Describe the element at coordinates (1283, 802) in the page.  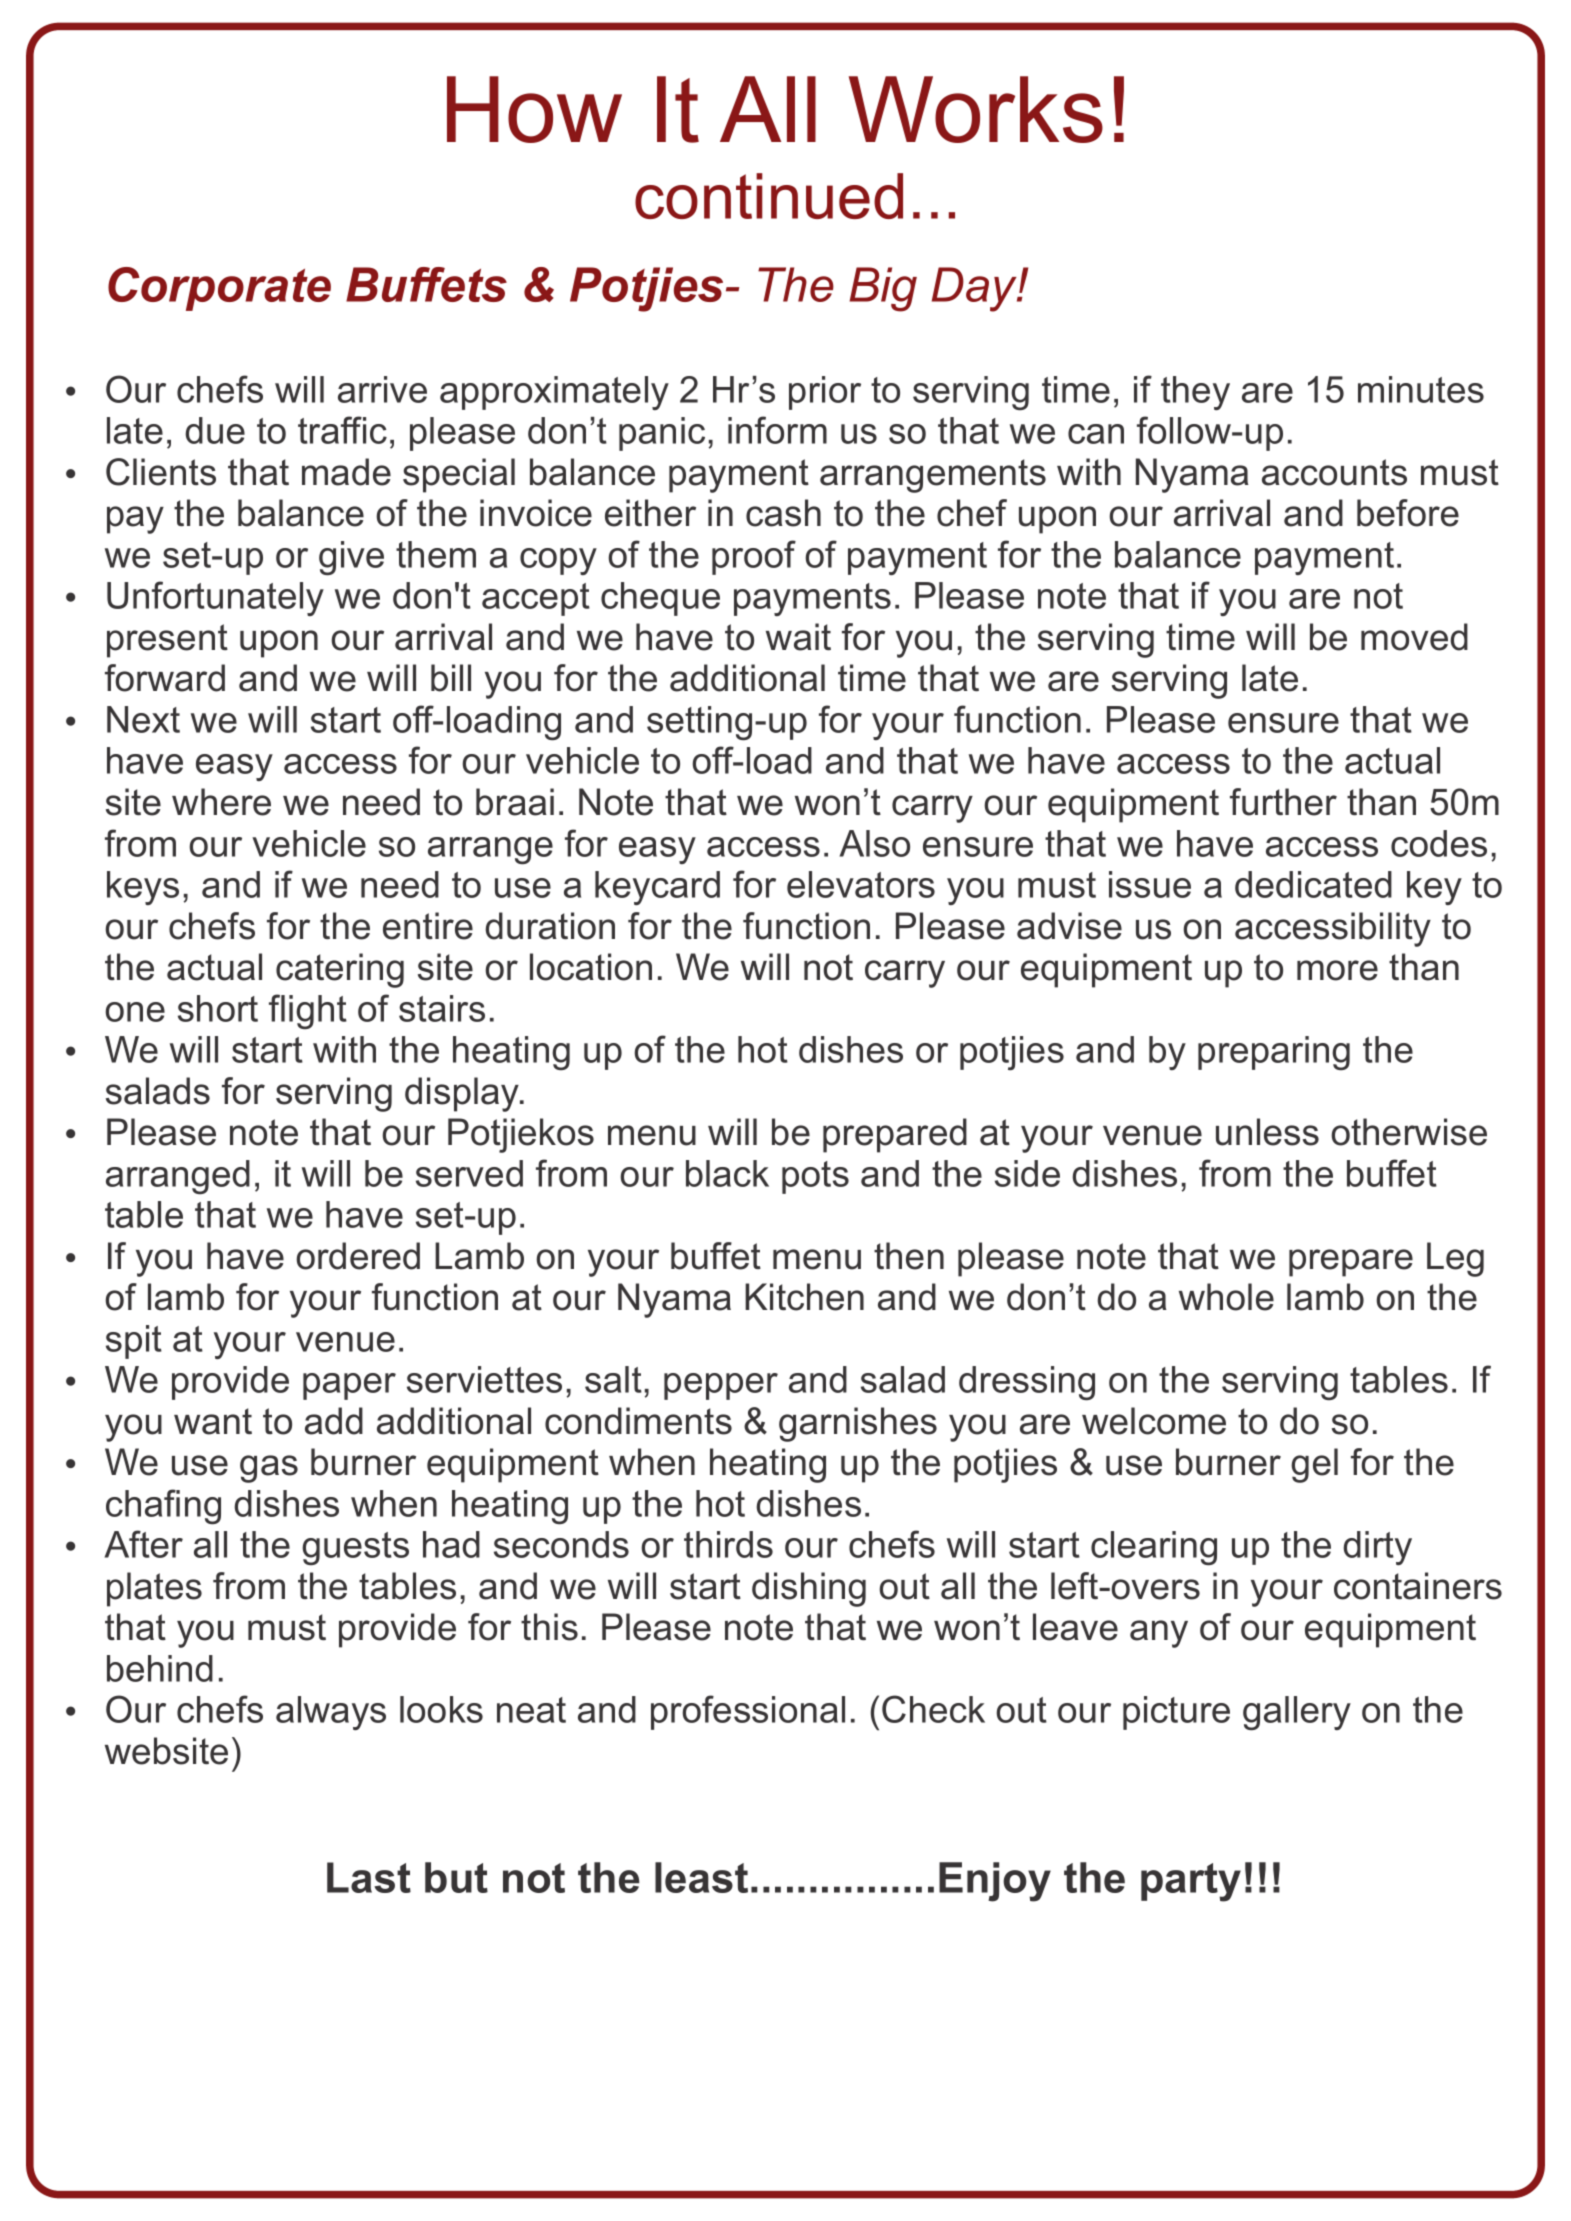
I see `further` at that location.
